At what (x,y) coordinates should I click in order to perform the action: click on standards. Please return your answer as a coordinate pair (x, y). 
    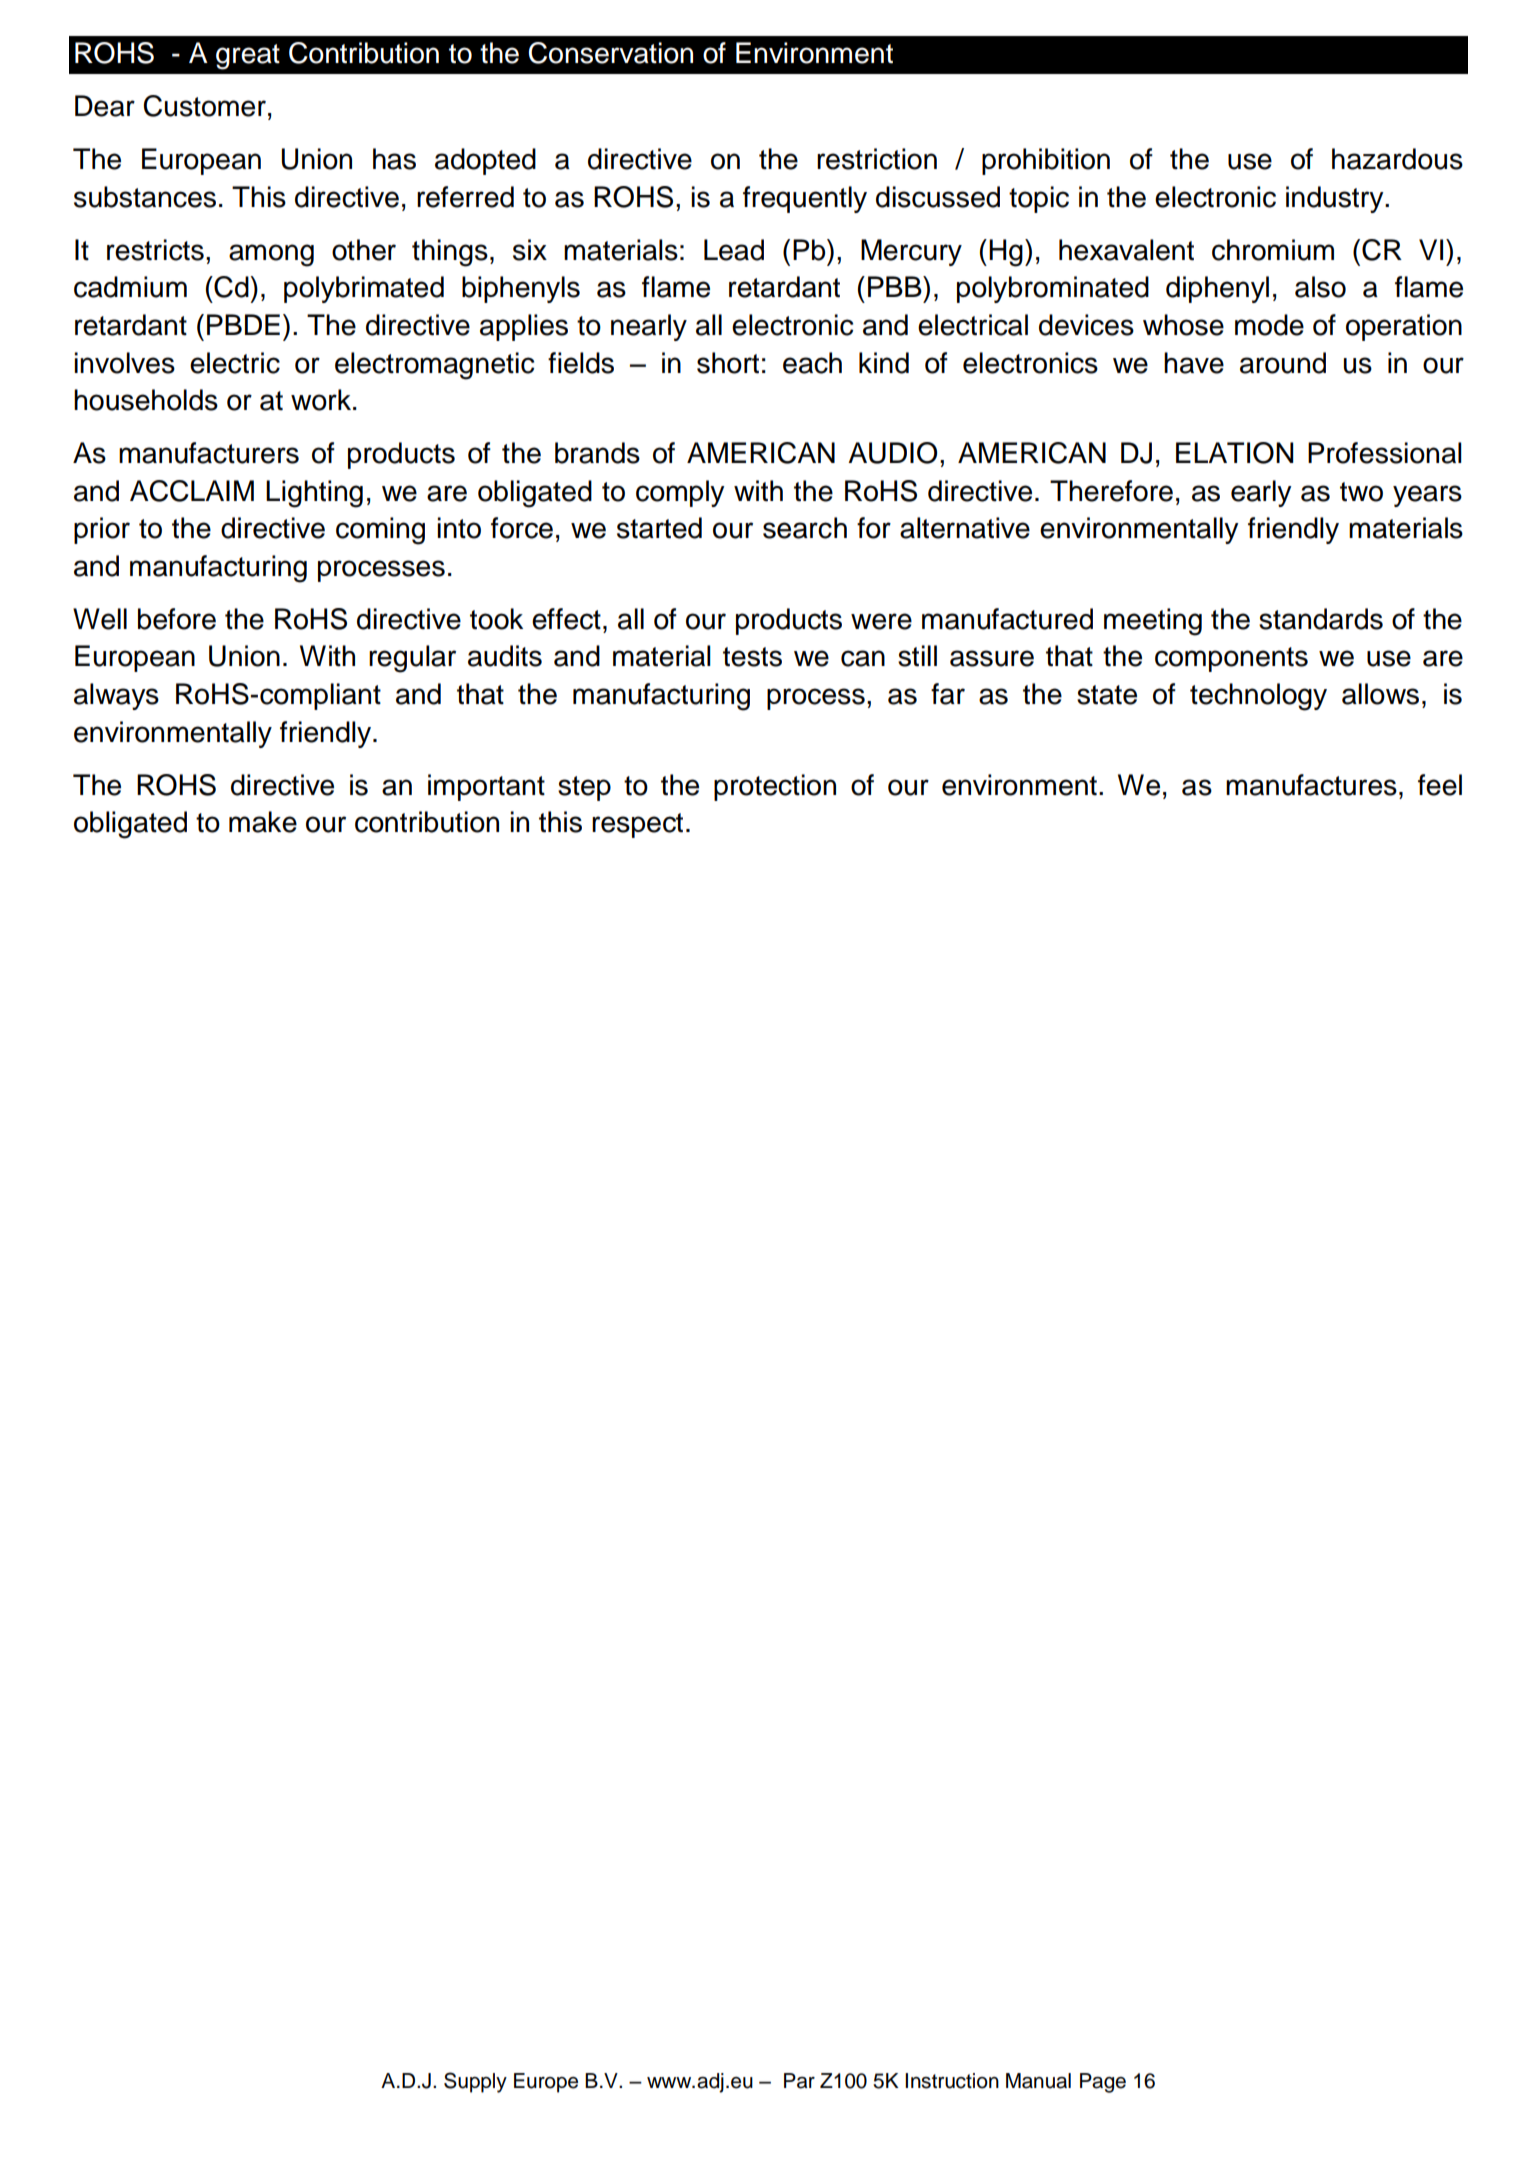
    Looking at the image, I should click on (1321, 619).
